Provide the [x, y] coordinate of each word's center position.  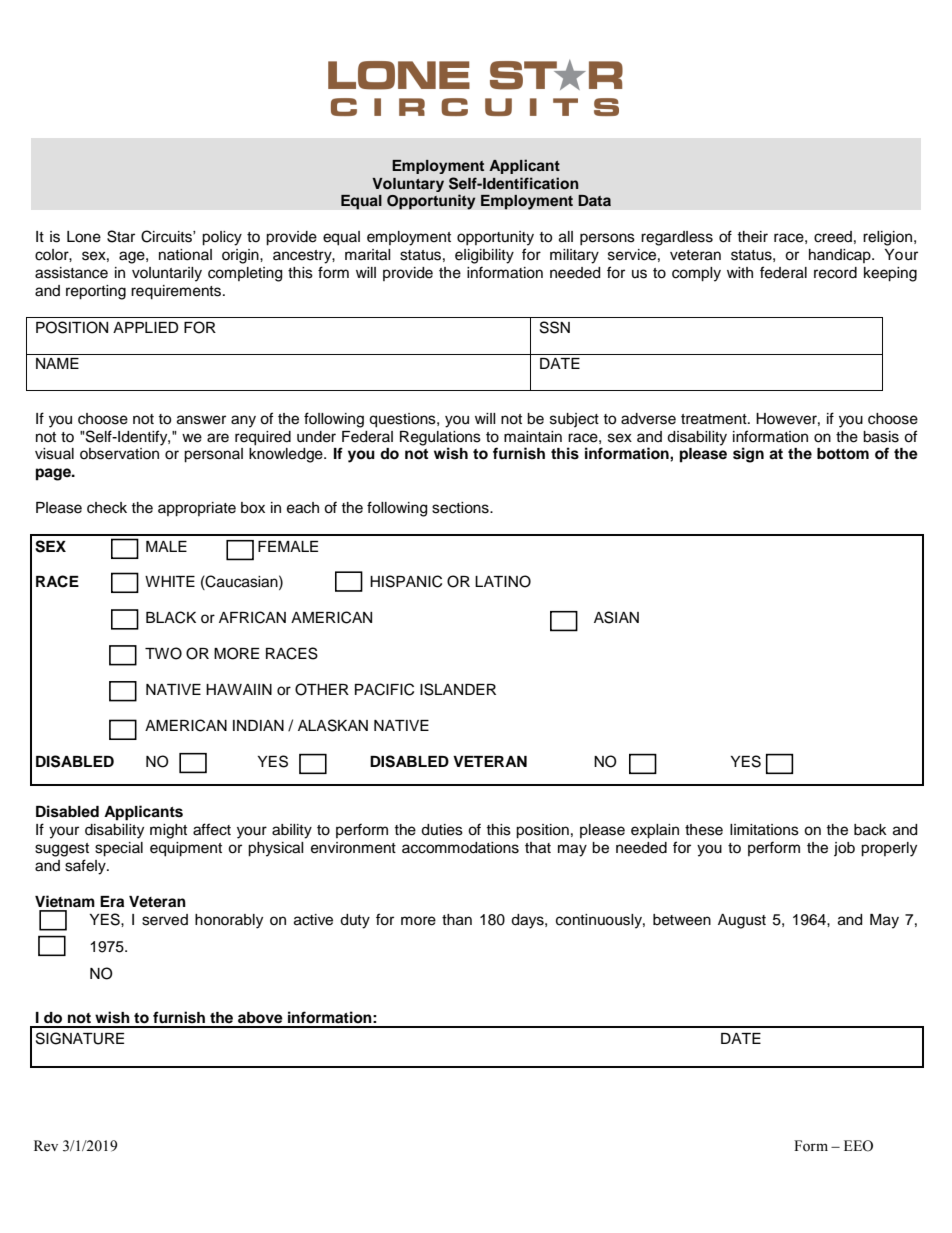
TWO [163, 653]
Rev [46, 1146]
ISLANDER [458, 689]
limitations [764, 830]
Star [121, 236]
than [457, 920]
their [752, 237]
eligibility [484, 256]
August [742, 921]
